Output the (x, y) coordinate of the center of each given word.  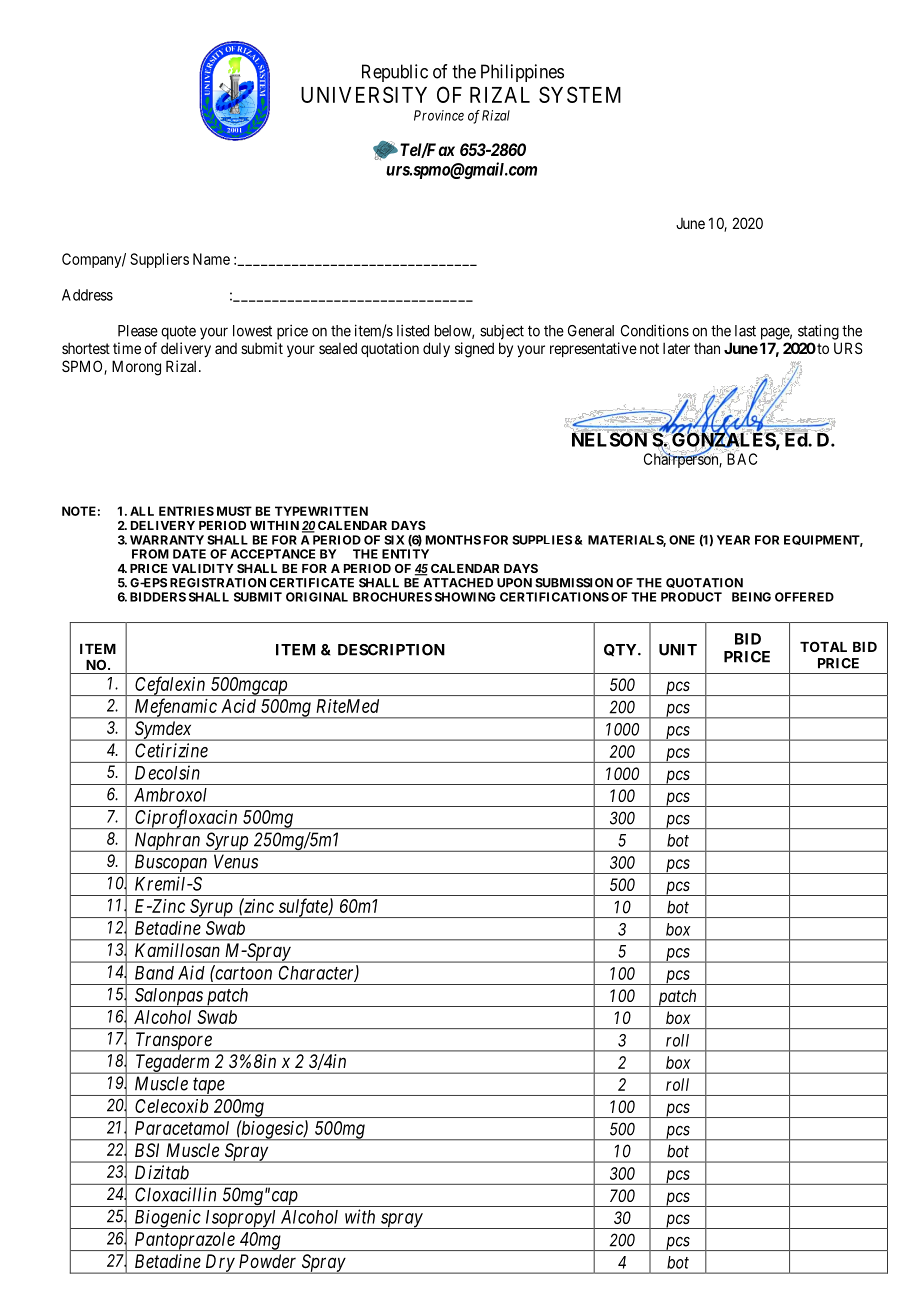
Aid (191, 972)
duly (436, 349)
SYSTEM (580, 94)
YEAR (733, 540)
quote (178, 333)
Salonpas (168, 997)
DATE (189, 554)
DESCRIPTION (391, 650)
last (745, 331)
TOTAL (823, 646)
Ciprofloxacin (186, 819)
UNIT (678, 650)
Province (439, 115)
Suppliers (159, 260)
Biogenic (167, 1219)
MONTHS (453, 540)
